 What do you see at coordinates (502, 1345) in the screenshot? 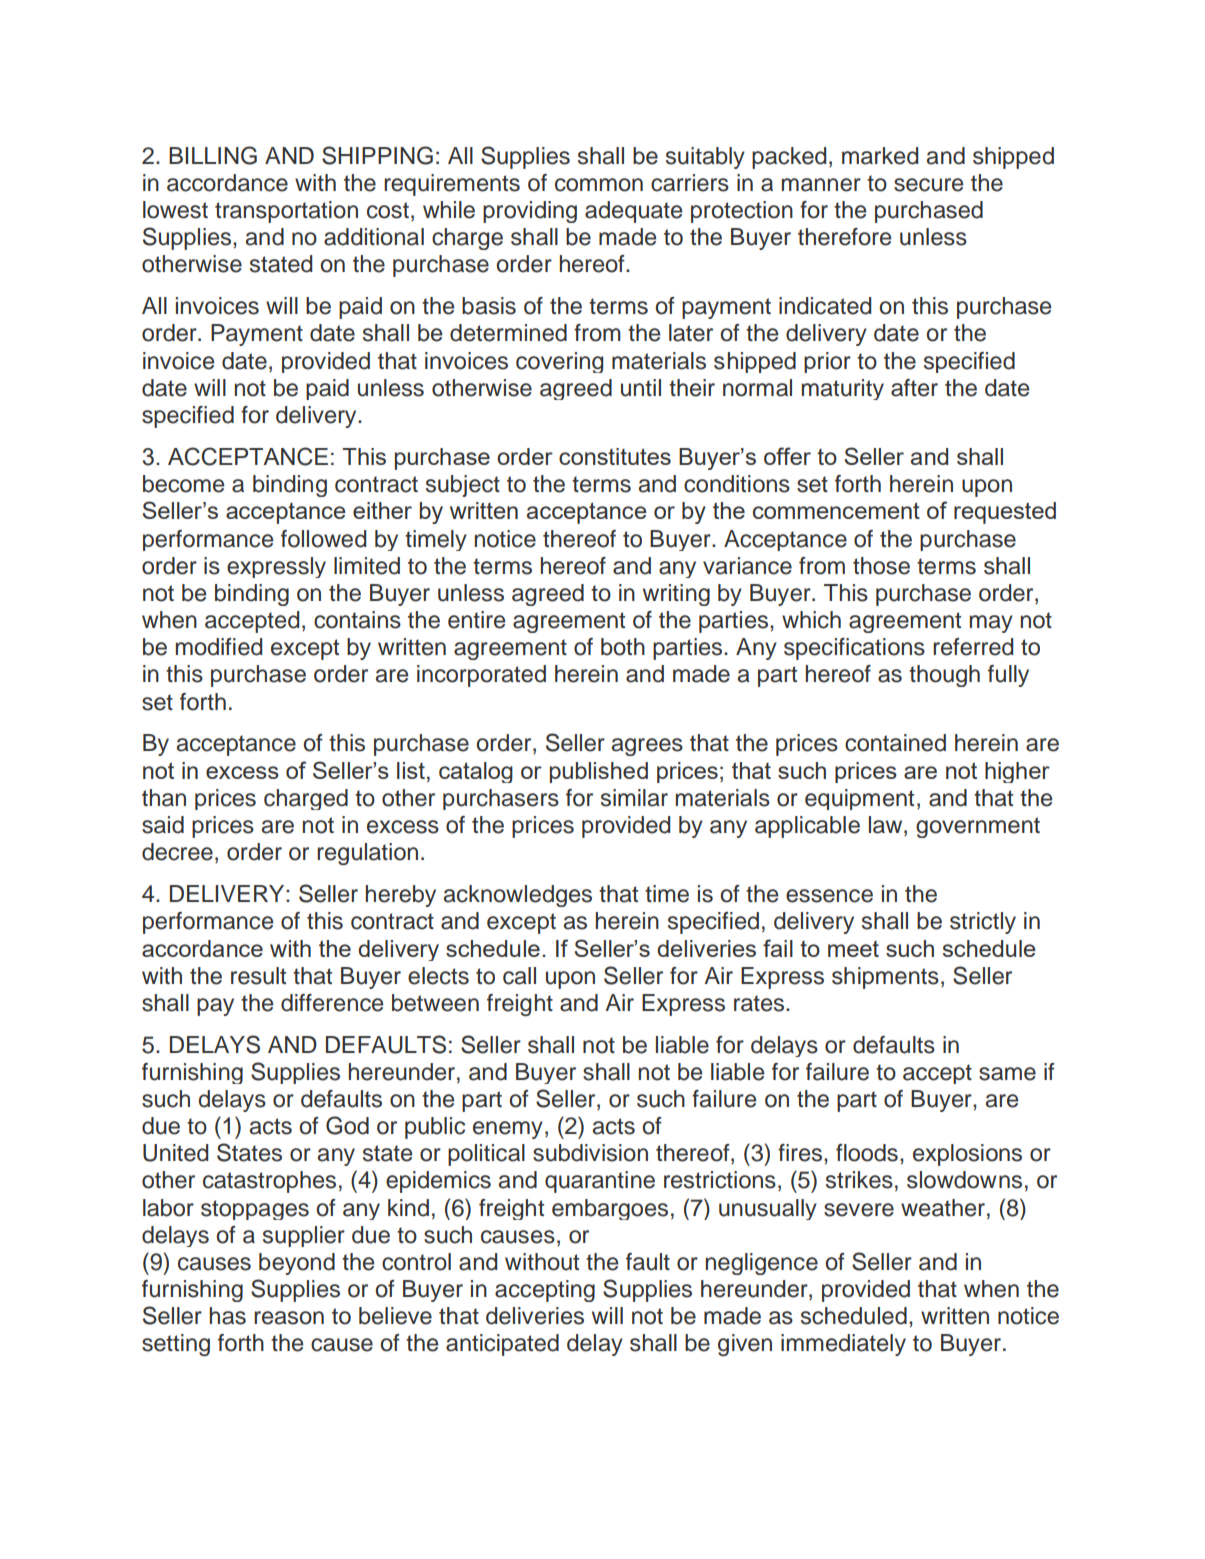
I see `anticipated` at bounding box center [502, 1345].
